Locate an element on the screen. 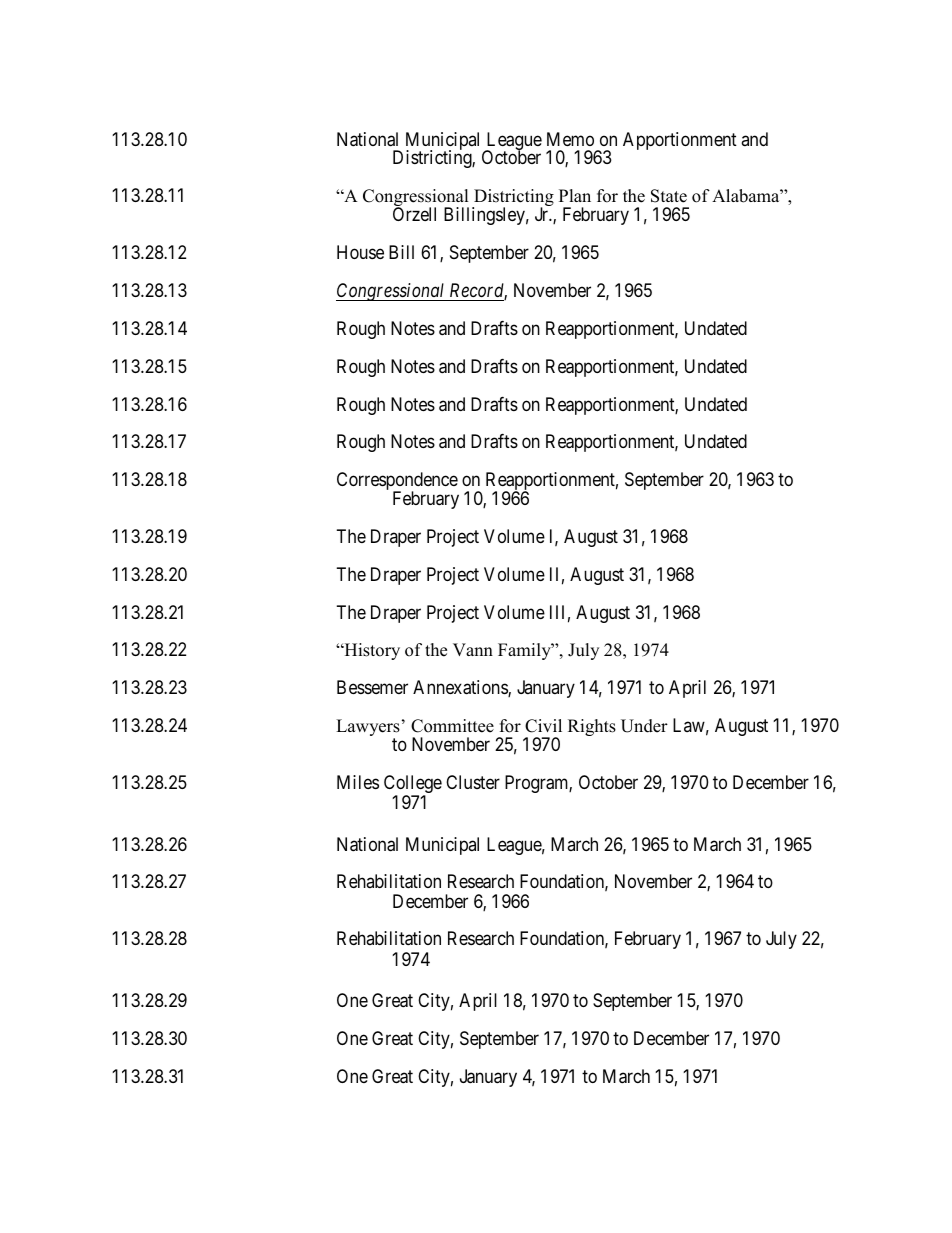 Image resolution: width=952 pixels, height=1233 pixels. Vann is located at coordinates (473, 649).
